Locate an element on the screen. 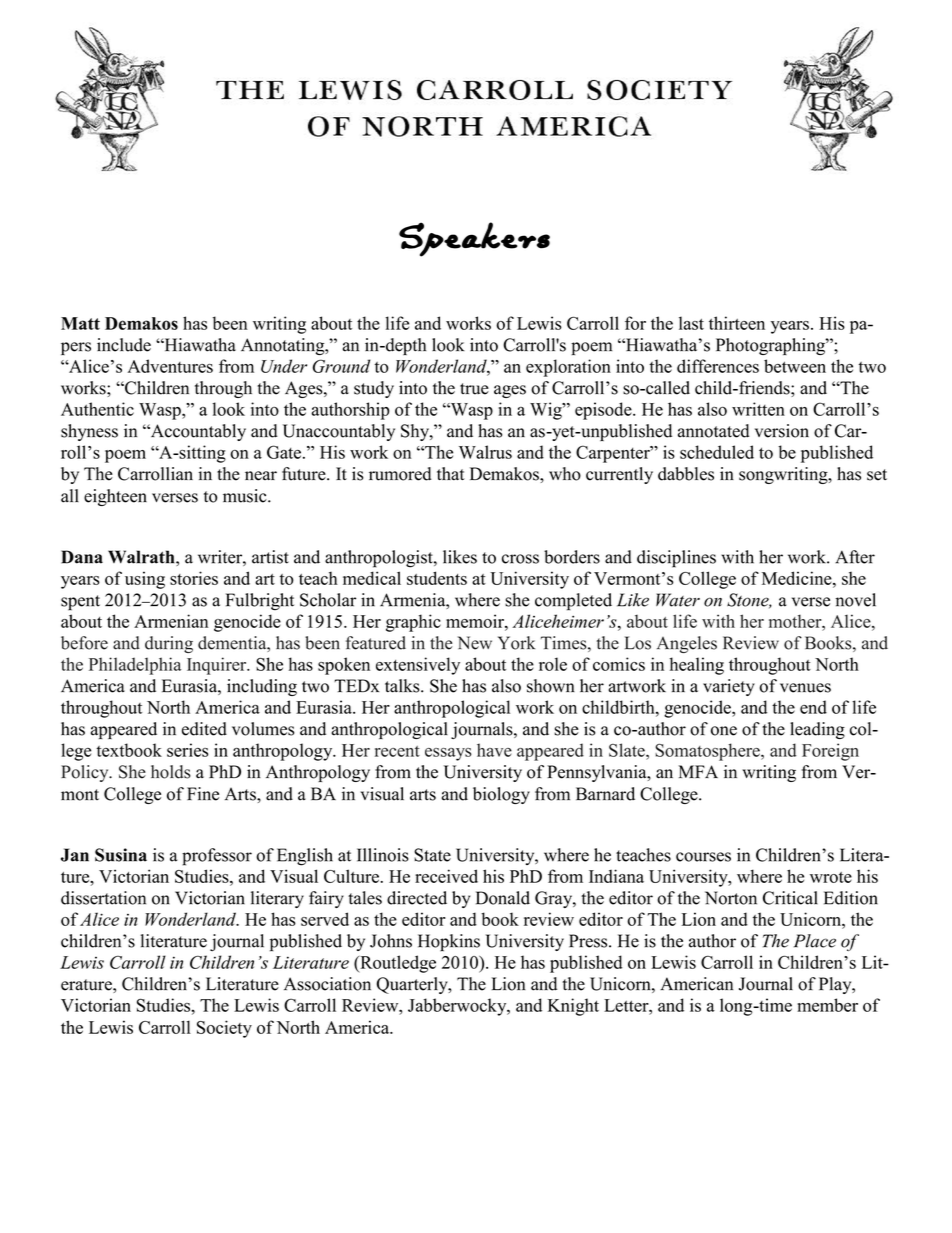  After is located at coordinates (855, 557).
